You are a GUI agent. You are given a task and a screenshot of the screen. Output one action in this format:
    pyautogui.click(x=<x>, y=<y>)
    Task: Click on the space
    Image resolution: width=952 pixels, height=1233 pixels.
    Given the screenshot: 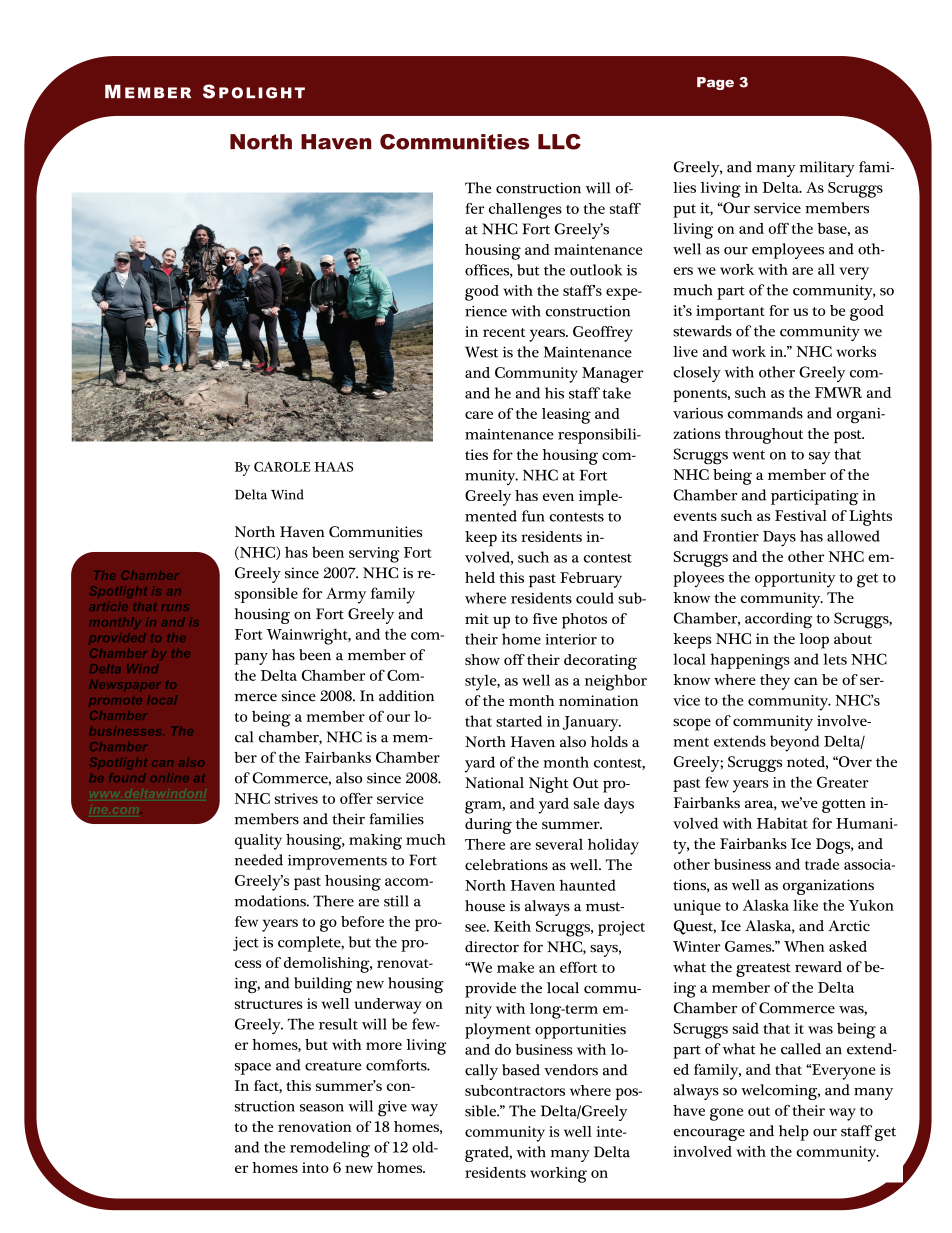 What is the action you would take?
    pyautogui.click(x=253, y=1069)
